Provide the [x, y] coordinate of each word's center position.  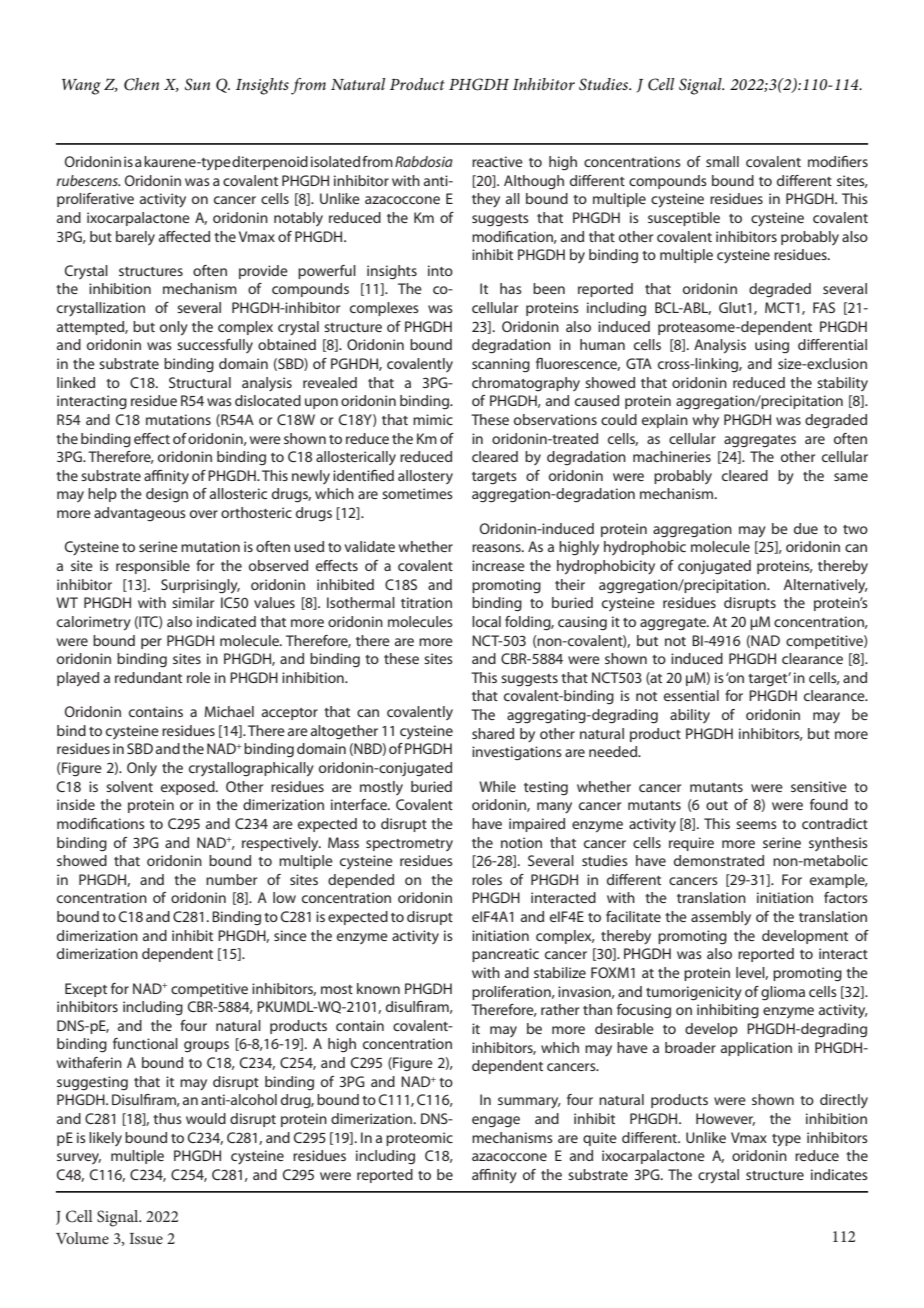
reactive [497, 161]
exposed [189, 788]
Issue [146, 1238]
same [851, 477]
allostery [425, 477]
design [167, 495]
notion [521, 842]
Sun [197, 84]
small [722, 161]
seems [756, 825]
